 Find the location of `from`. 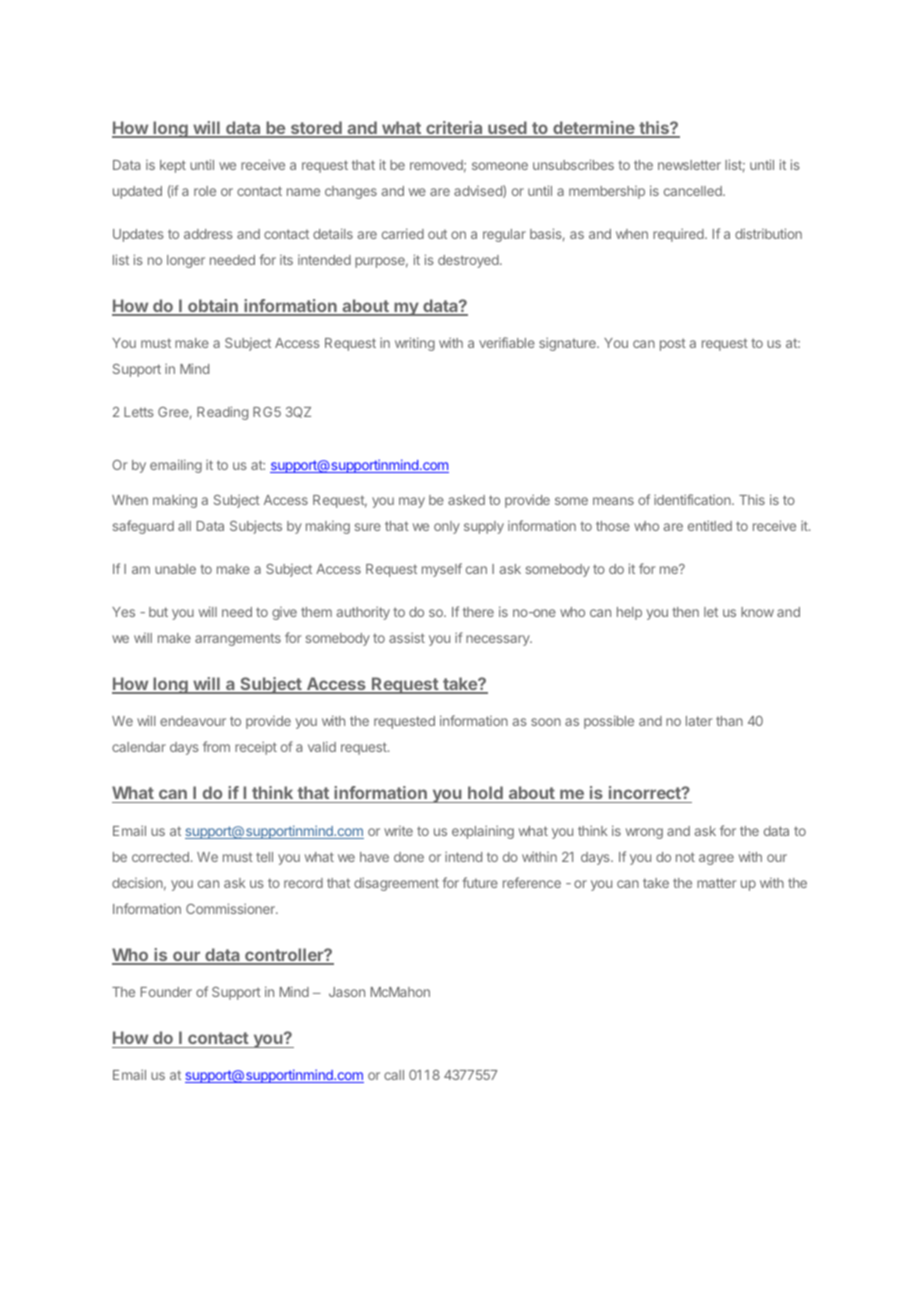

from is located at coordinates (216, 746).
